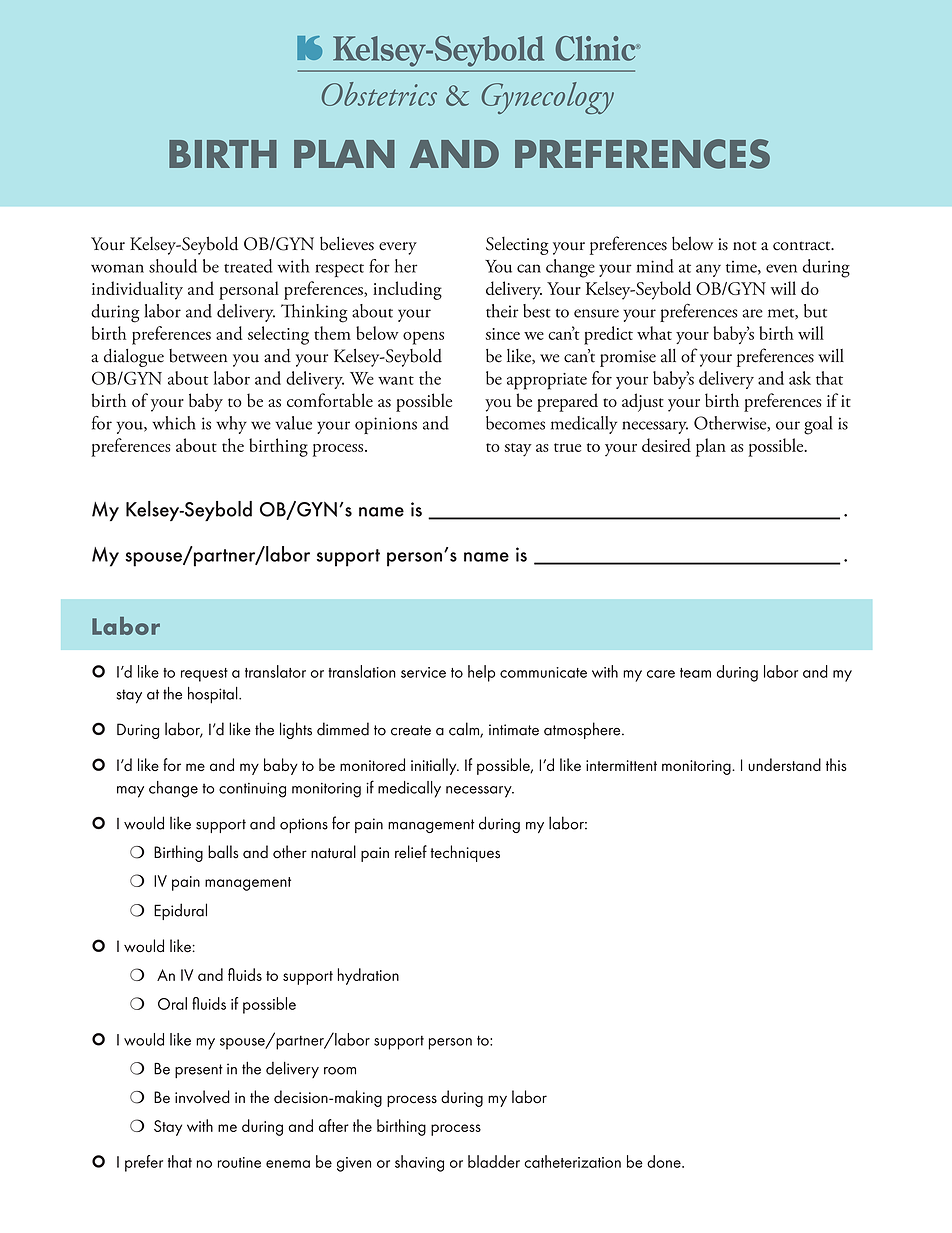 The image size is (952, 1233). Describe the element at coordinates (695, 673) in the image. I see `team` at that location.
